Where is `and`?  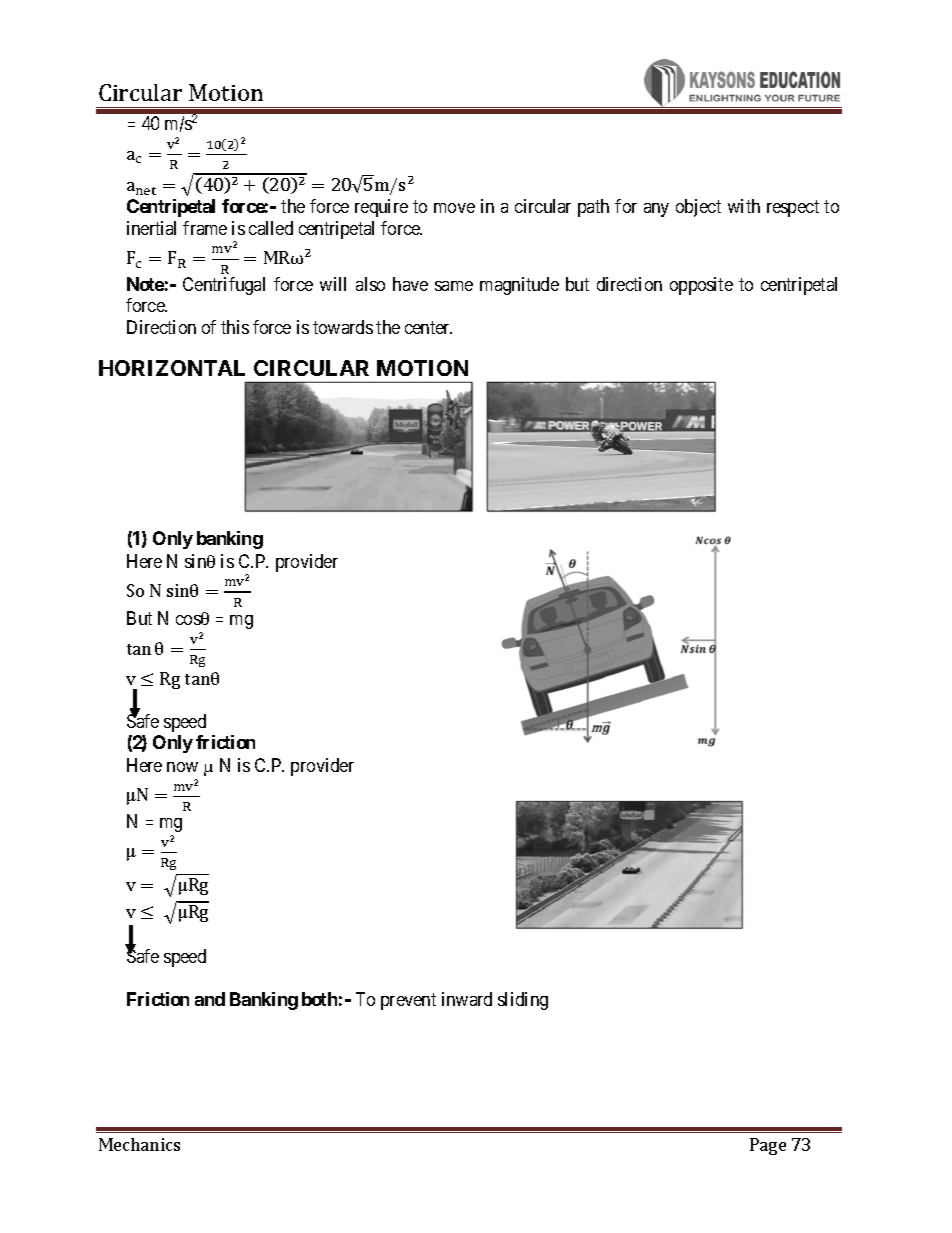
and is located at coordinates (210, 999).
